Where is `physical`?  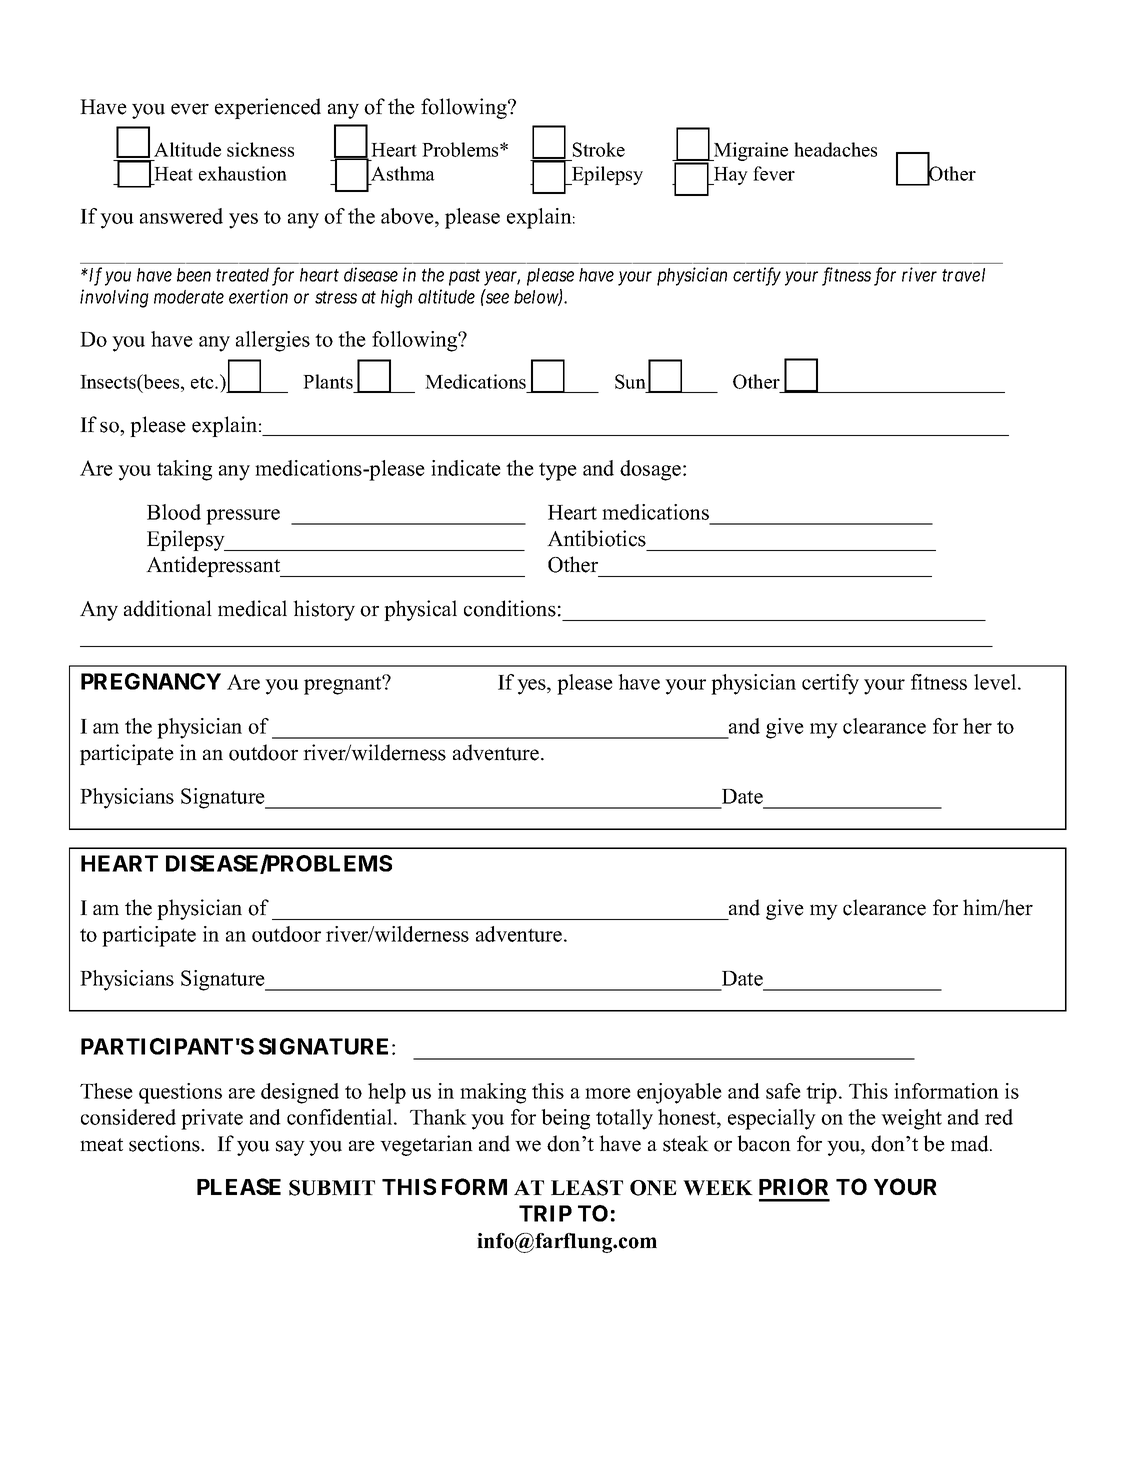 physical is located at coordinates (420, 610).
